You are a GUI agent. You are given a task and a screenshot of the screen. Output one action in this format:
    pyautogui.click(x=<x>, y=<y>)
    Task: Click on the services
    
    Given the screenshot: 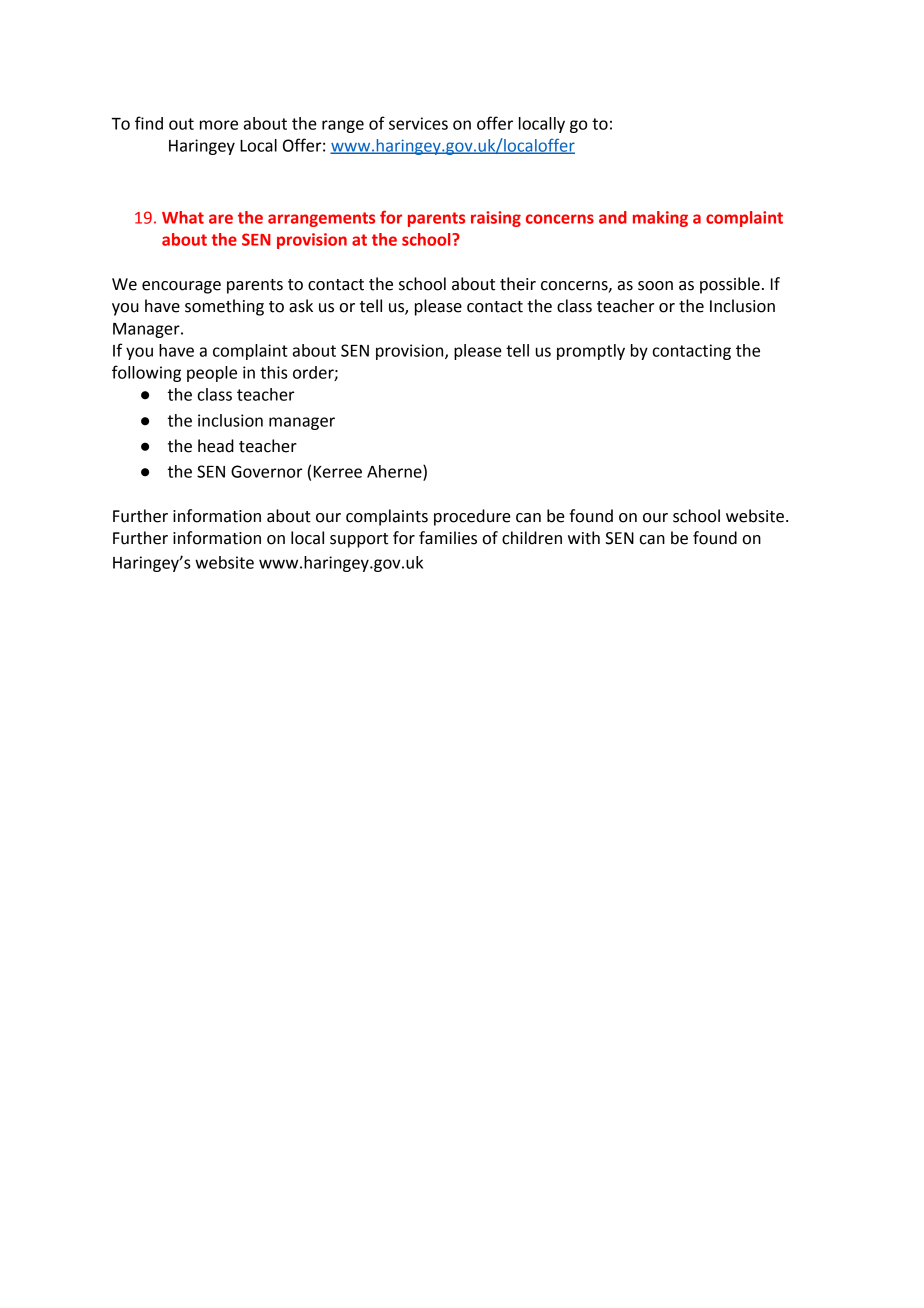 What is the action you would take?
    pyautogui.click(x=418, y=123)
